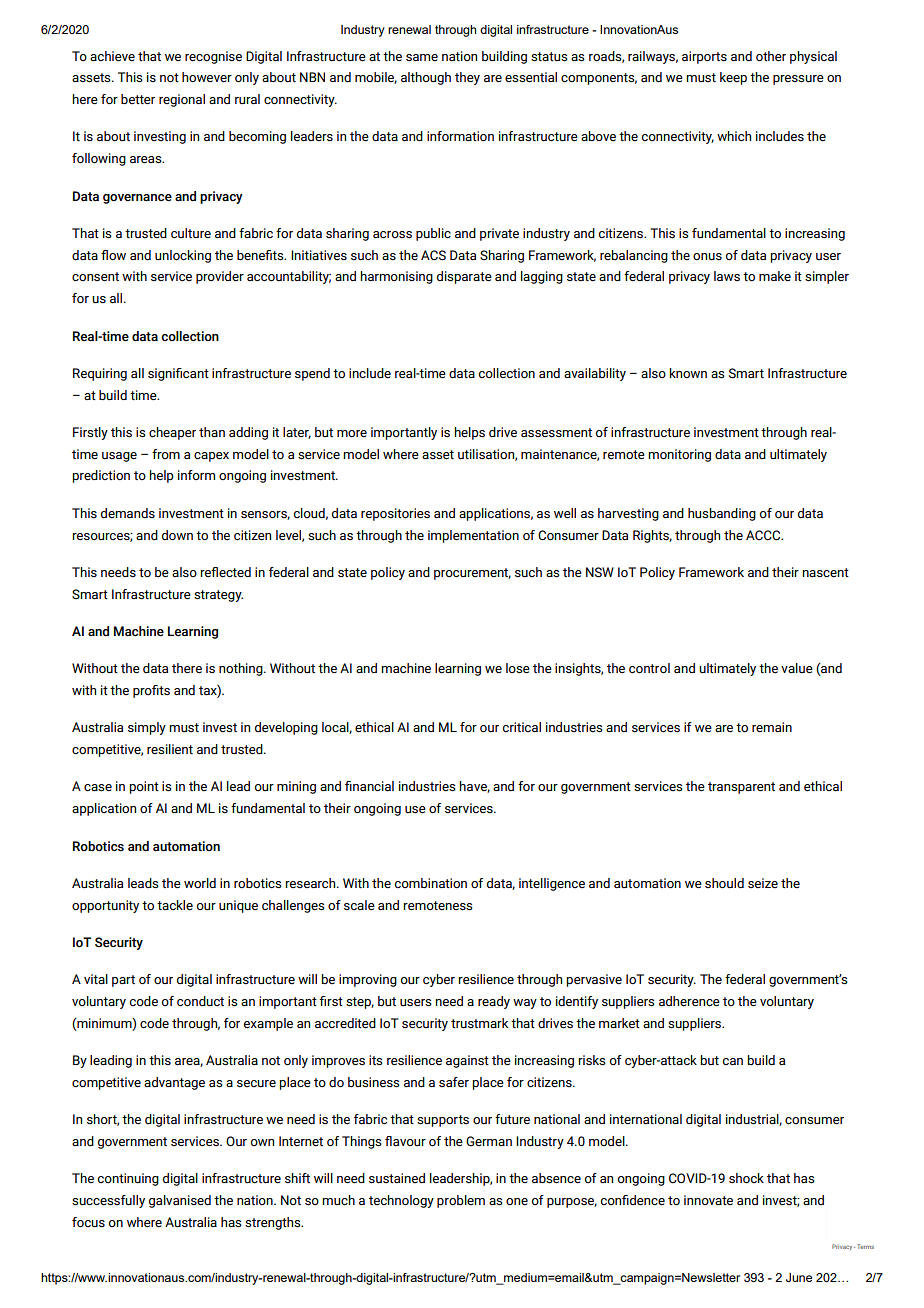 The height and width of the page is (1308, 924). I want to click on intelligence, so click(552, 884).
